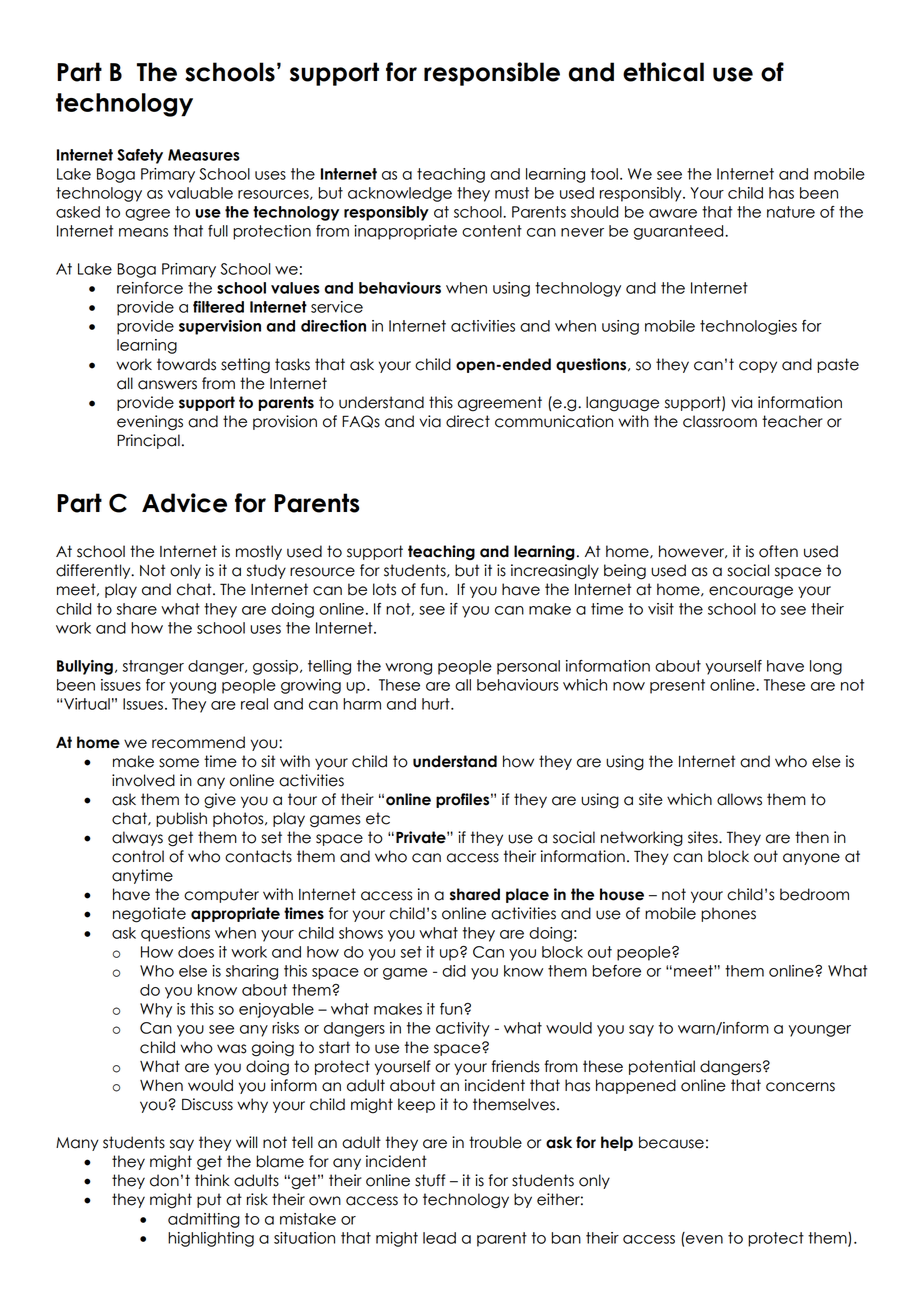 The width and height of the page is (924, 1309). I want to click on wrong, so click(408, 669).
